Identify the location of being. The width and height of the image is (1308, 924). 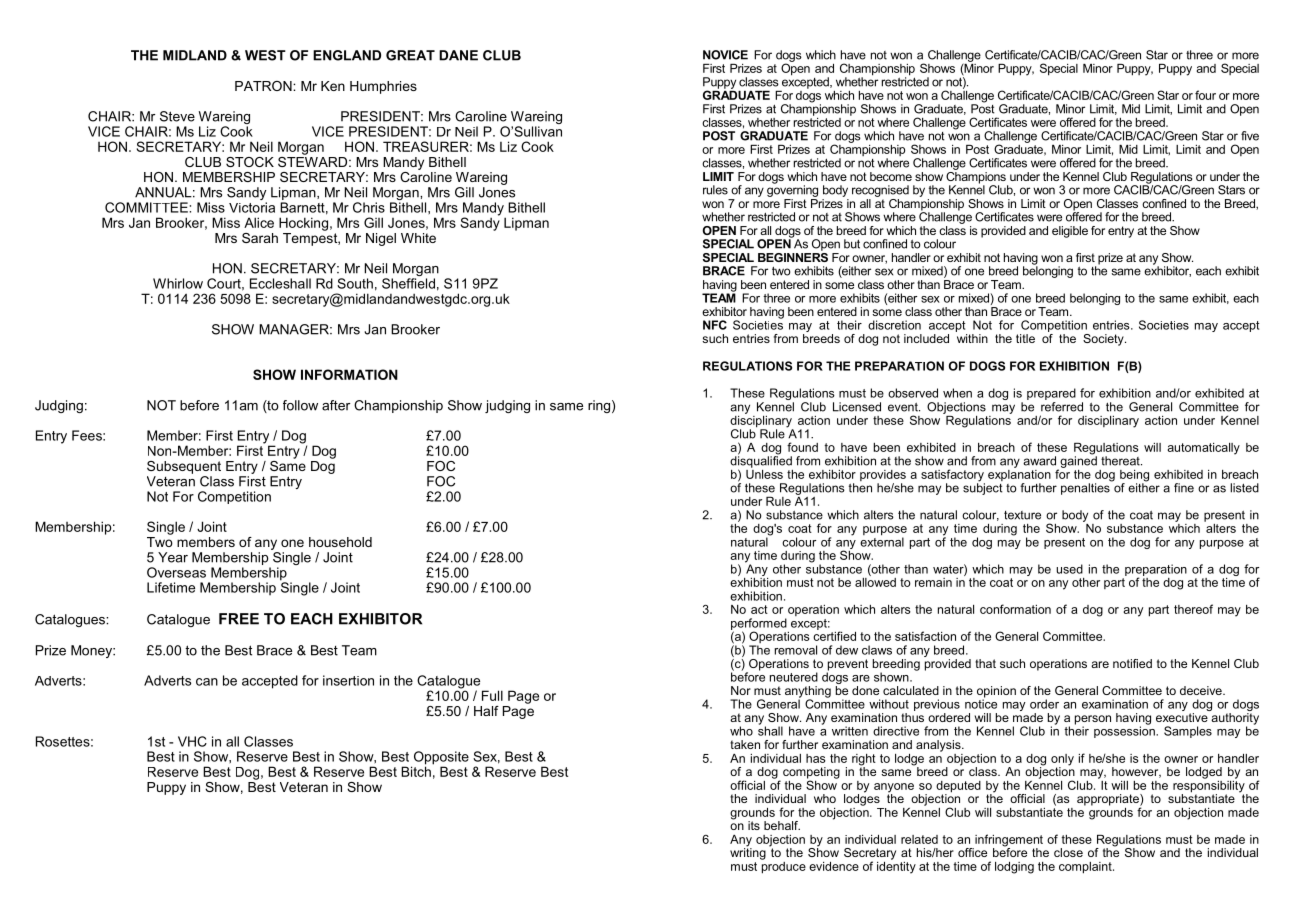
(1134, 477).
